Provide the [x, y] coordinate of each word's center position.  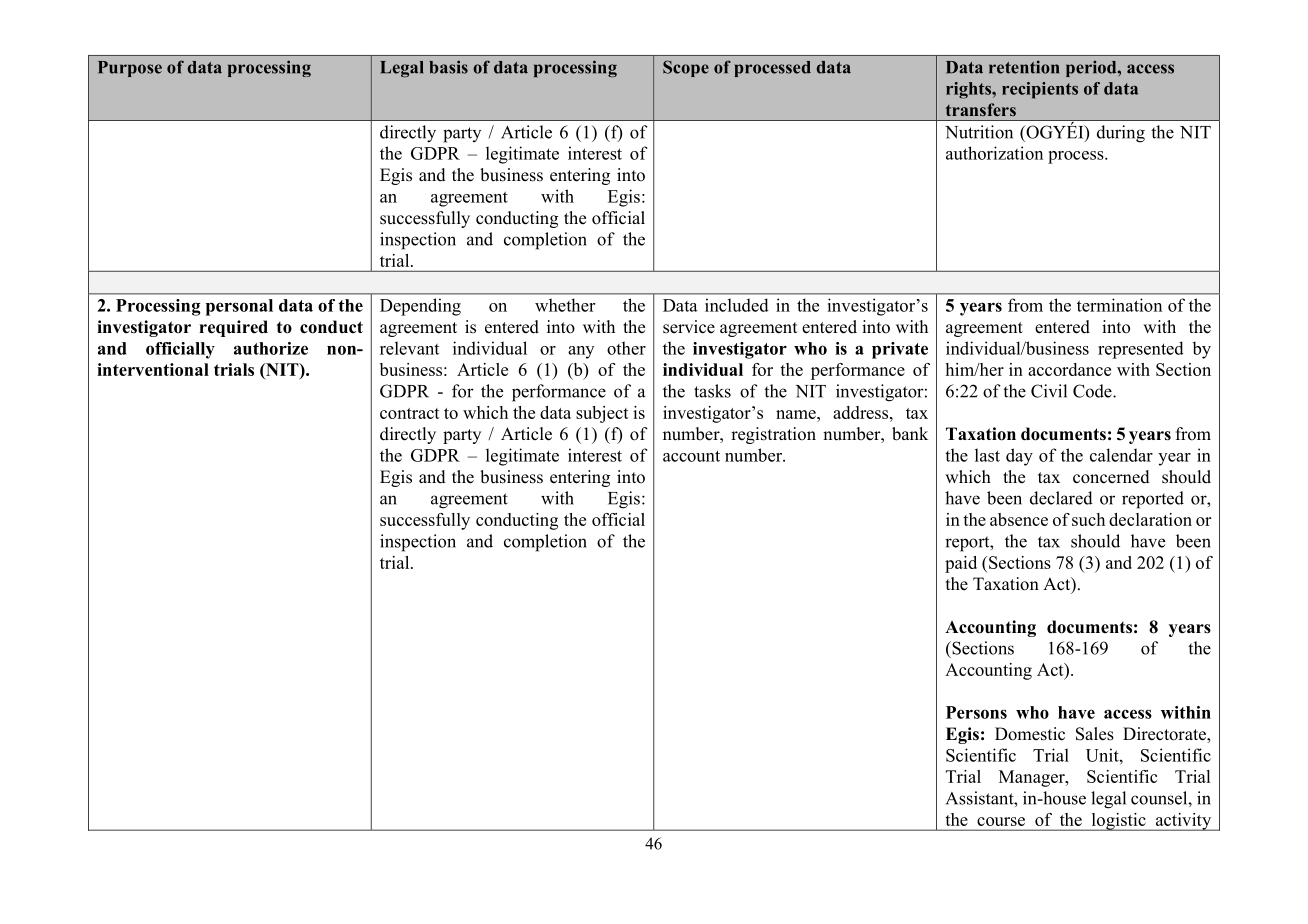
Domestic [1030, 734]
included [737, 305]
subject [602, 414]
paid [961, 564]
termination [1119, 305]
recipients [1040, 90]
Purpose [130, 69]
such [1088, 519]
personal [239, 307]
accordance [1069, 369]
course [1001, 821]
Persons [976, 712]
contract [410, 413]
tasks [712, 391]
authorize [271, 348]
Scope [686, 68]
